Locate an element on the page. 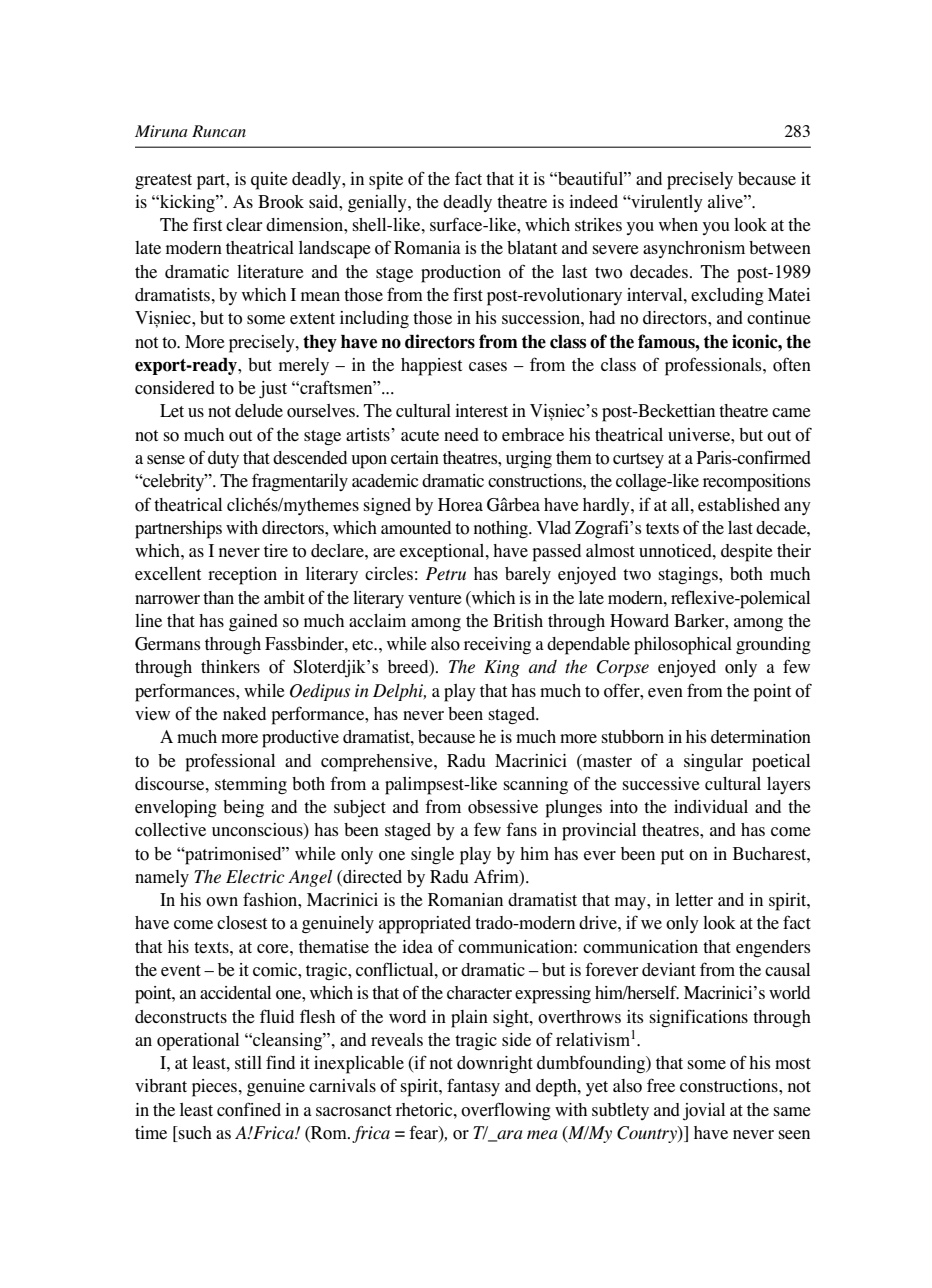  blatant is located at coordinates (532, 247).
